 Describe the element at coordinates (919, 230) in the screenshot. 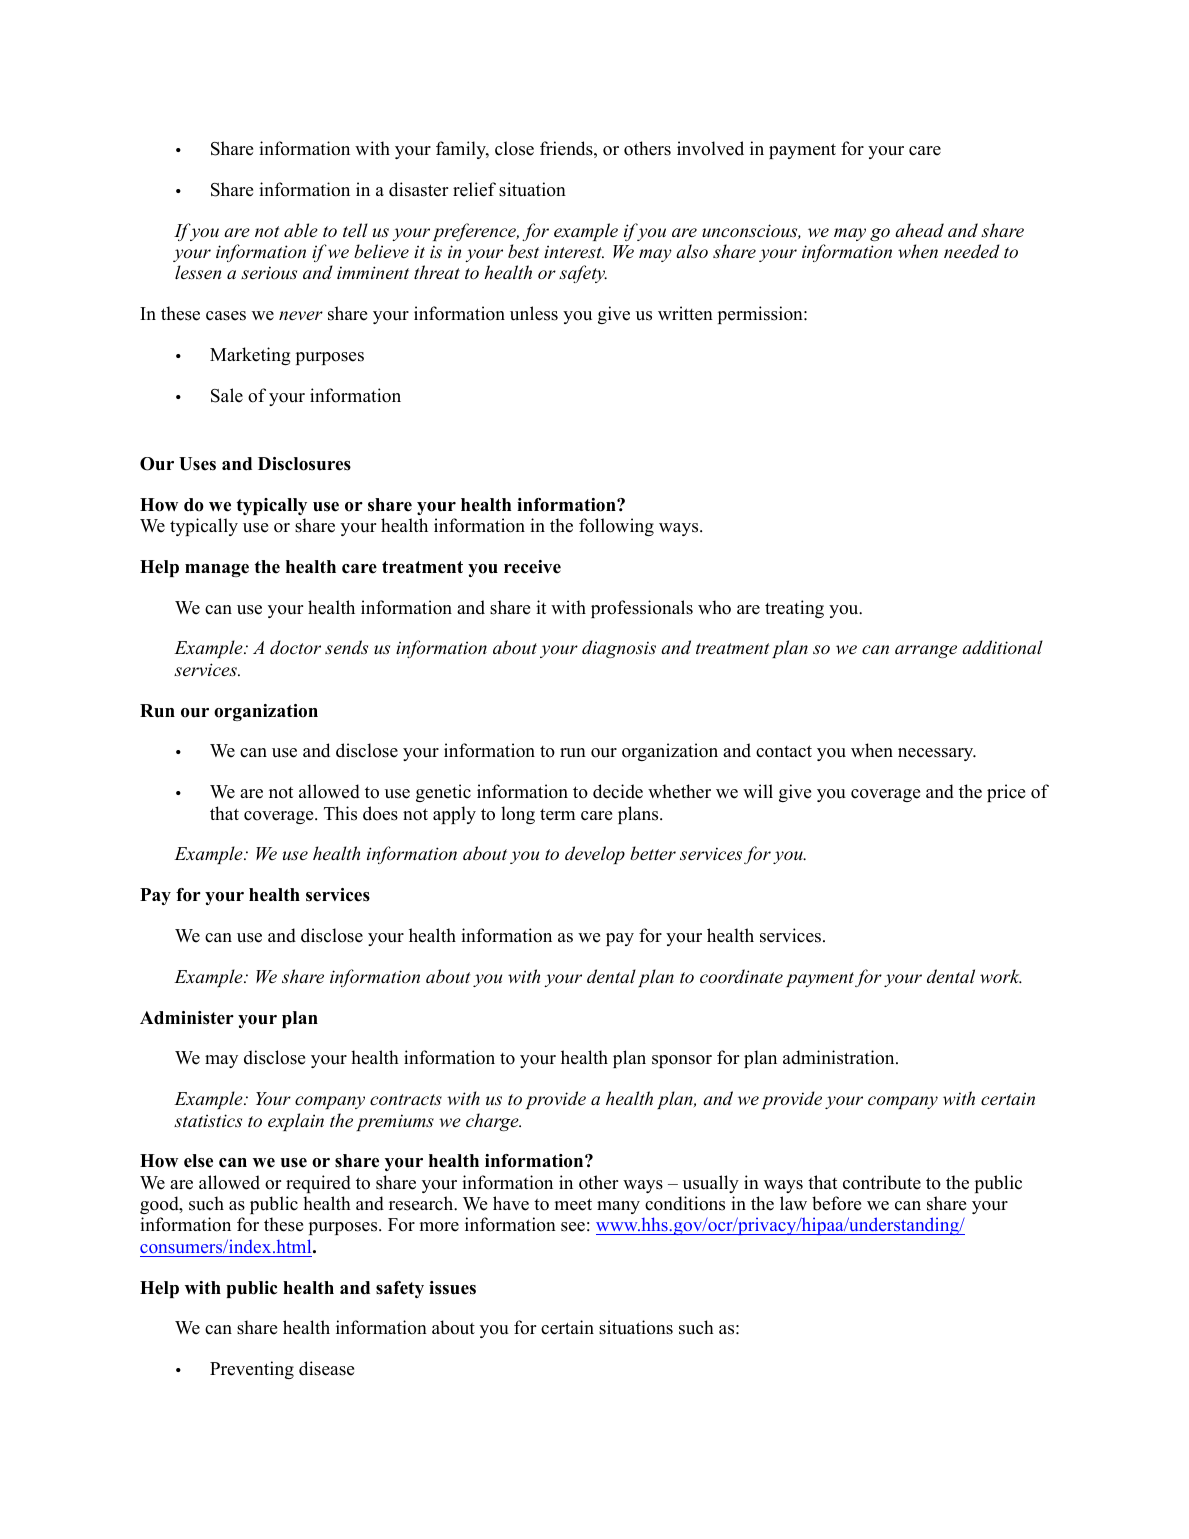

I see `ahead` at that location.
